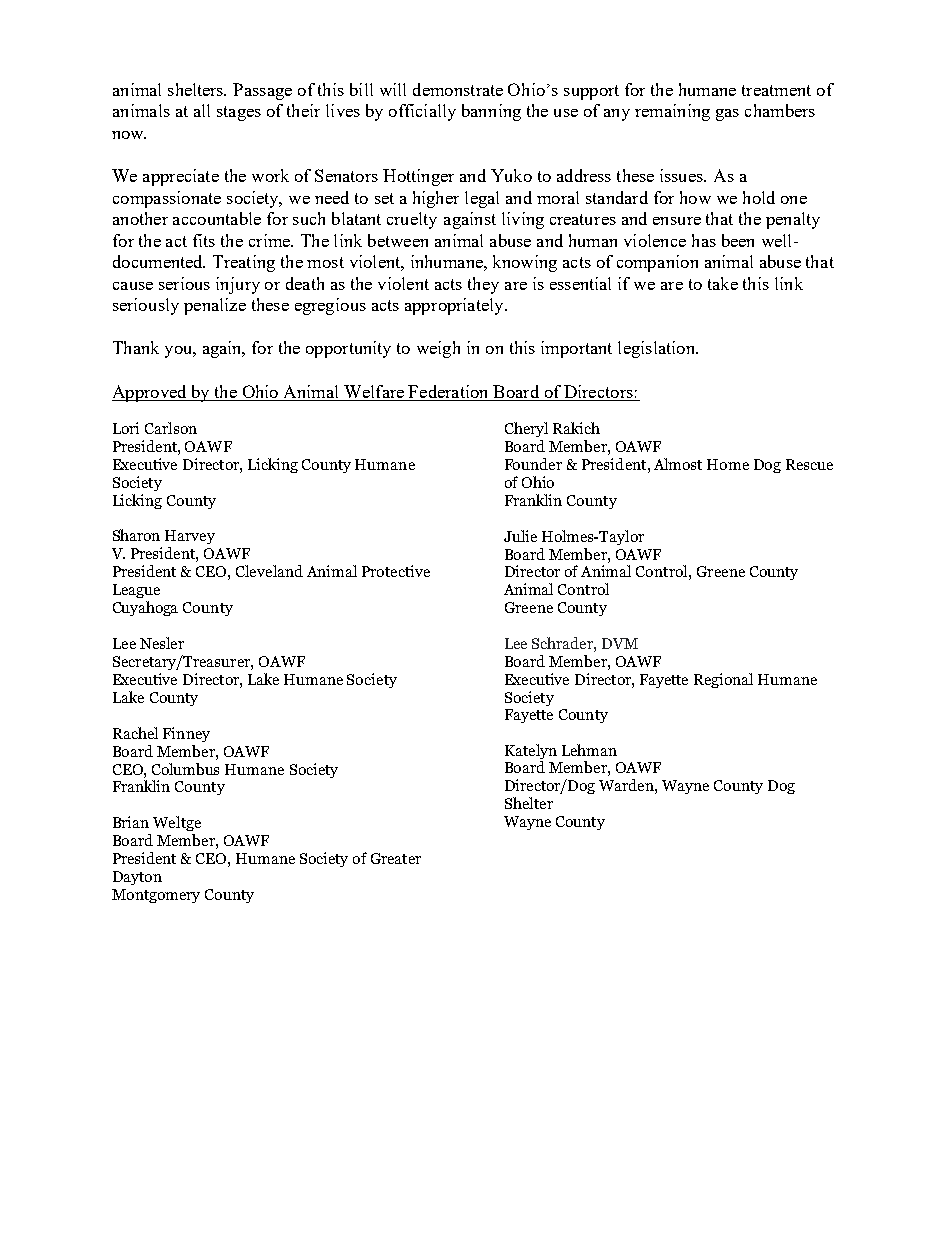 The image size is (952, 1233). What do you see at coordinates (396, 858) in the screenshot?
I see `Greater` at bounding box center [396, 858].
